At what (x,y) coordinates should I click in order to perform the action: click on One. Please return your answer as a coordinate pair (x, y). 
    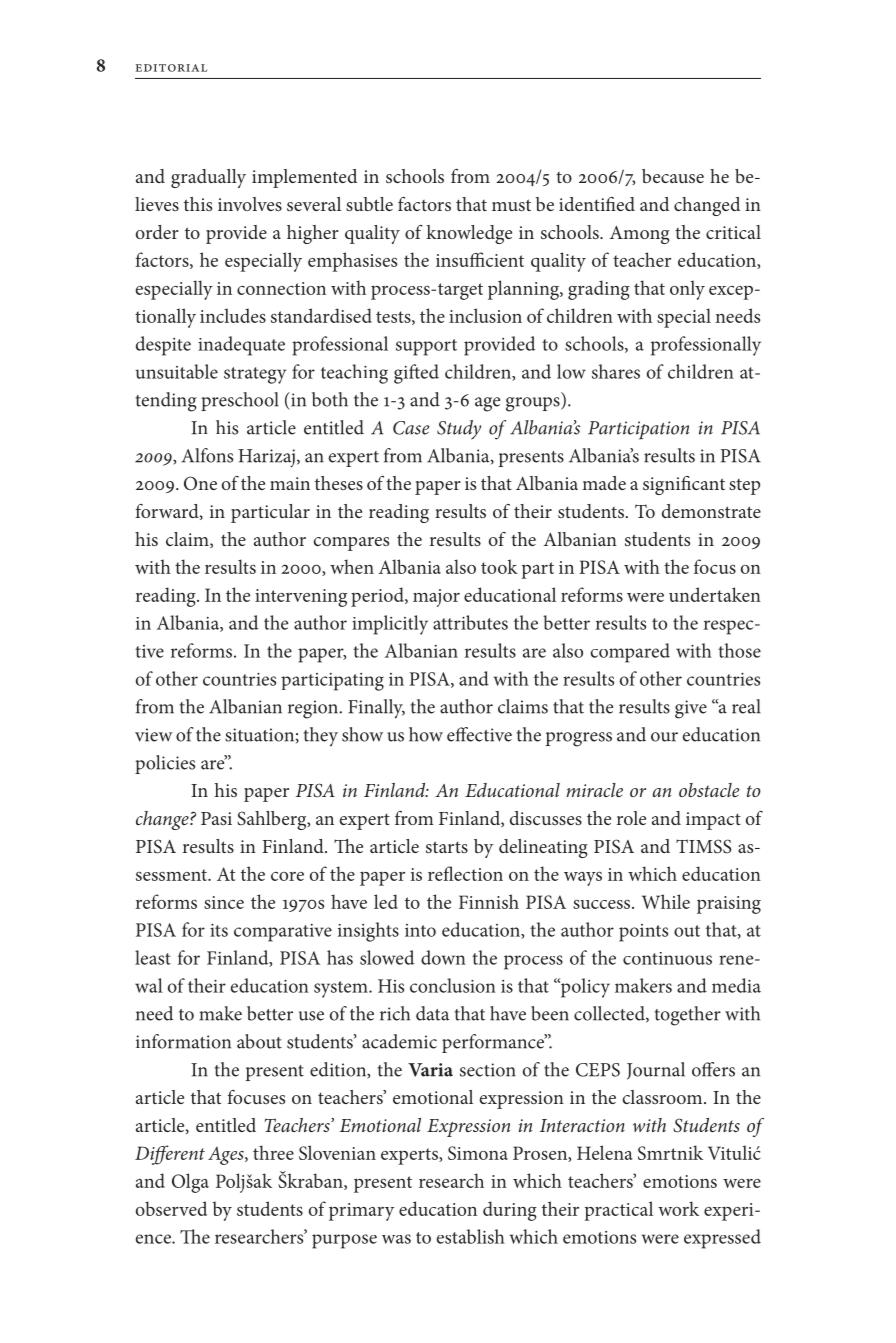
    Looking at the image, I should click on (200, 483).
